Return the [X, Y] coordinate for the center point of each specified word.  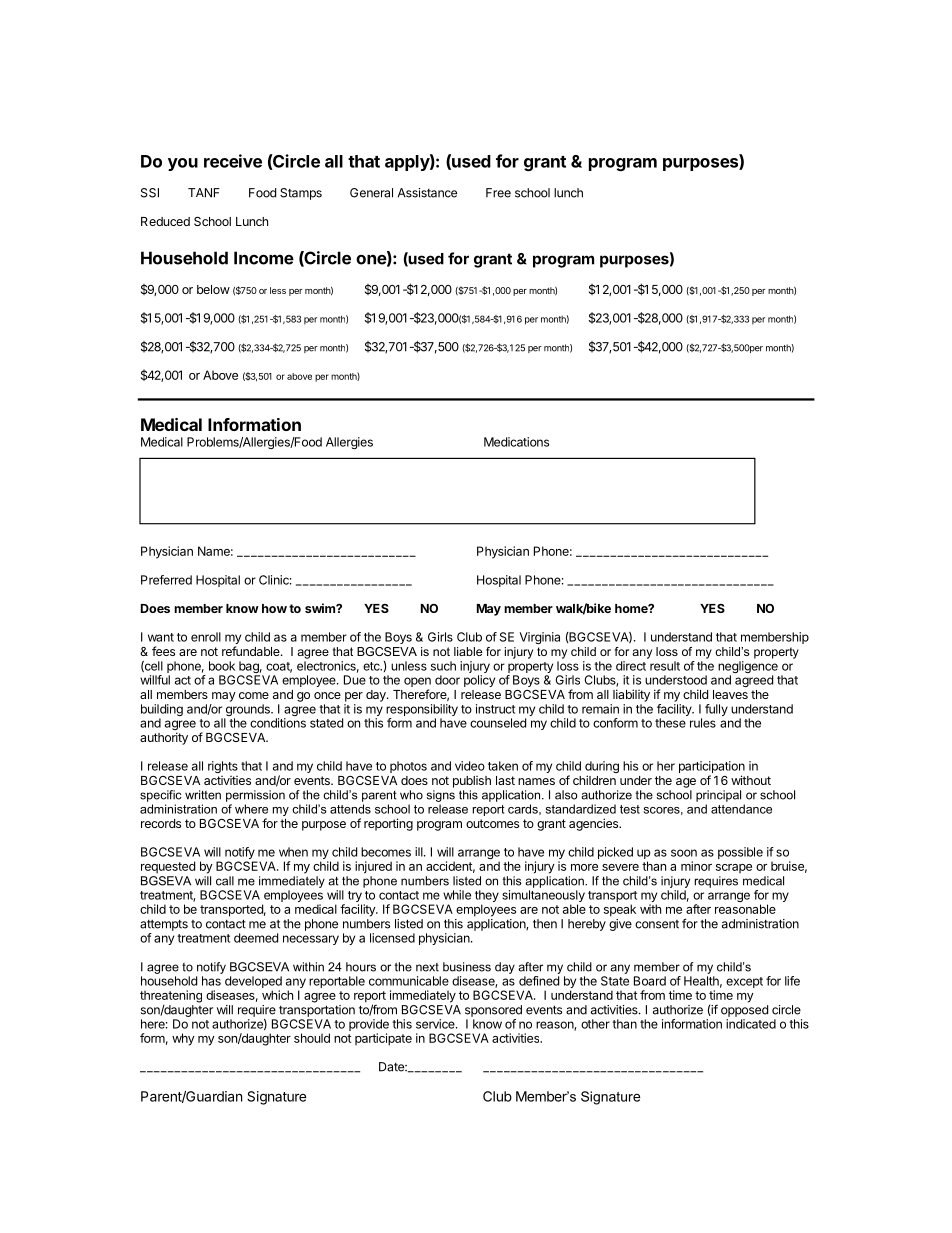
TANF [204, 193]
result [665, 666]
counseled [498, 723]
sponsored [493, 1011]
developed [253, 982]
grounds [248, 711]
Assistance [427, 193]
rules [703, 723]
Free [498, 193]
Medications [516, 442]
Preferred [166, 580]
